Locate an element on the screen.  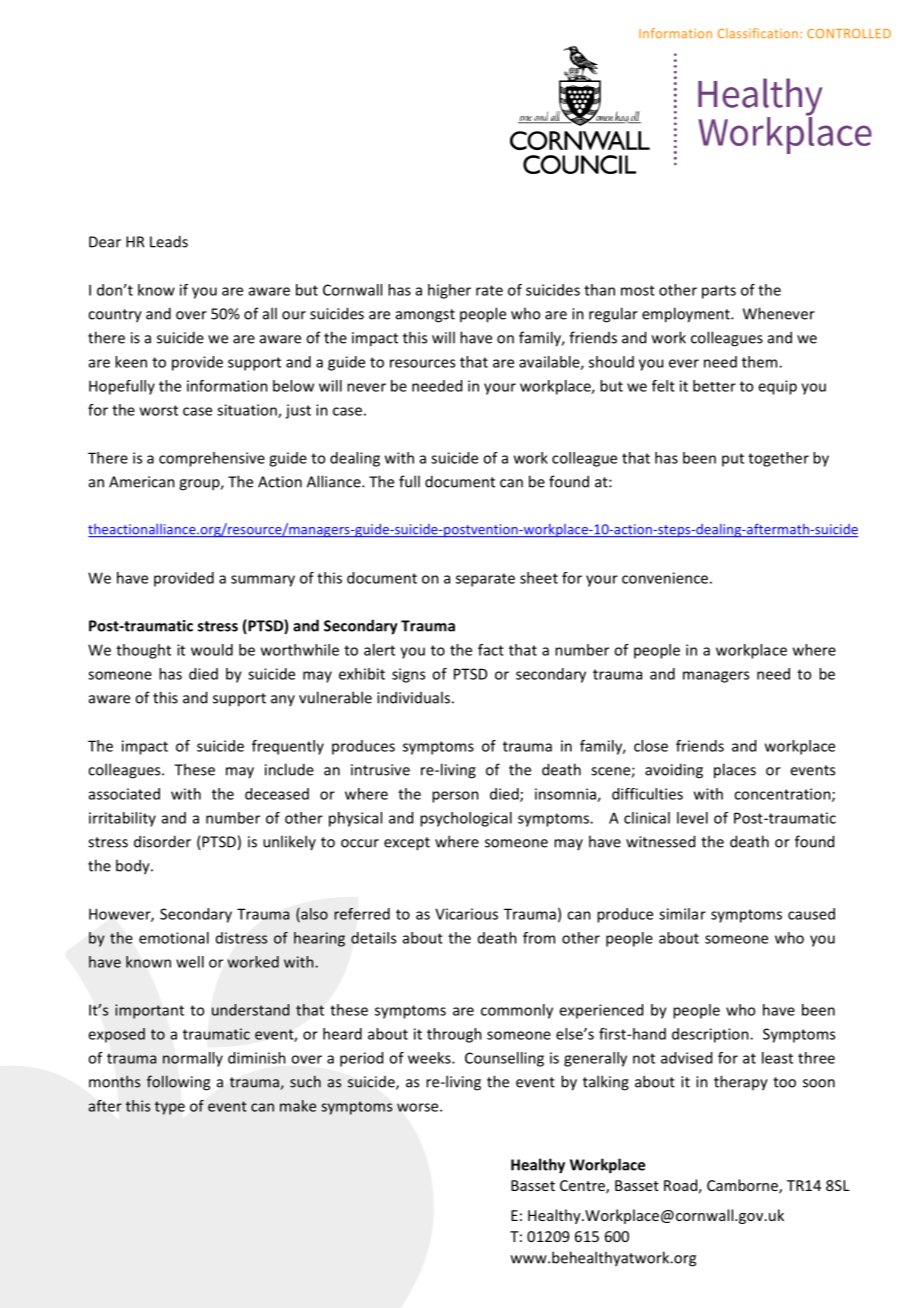
convenience is located at coordinates (665, 578).
